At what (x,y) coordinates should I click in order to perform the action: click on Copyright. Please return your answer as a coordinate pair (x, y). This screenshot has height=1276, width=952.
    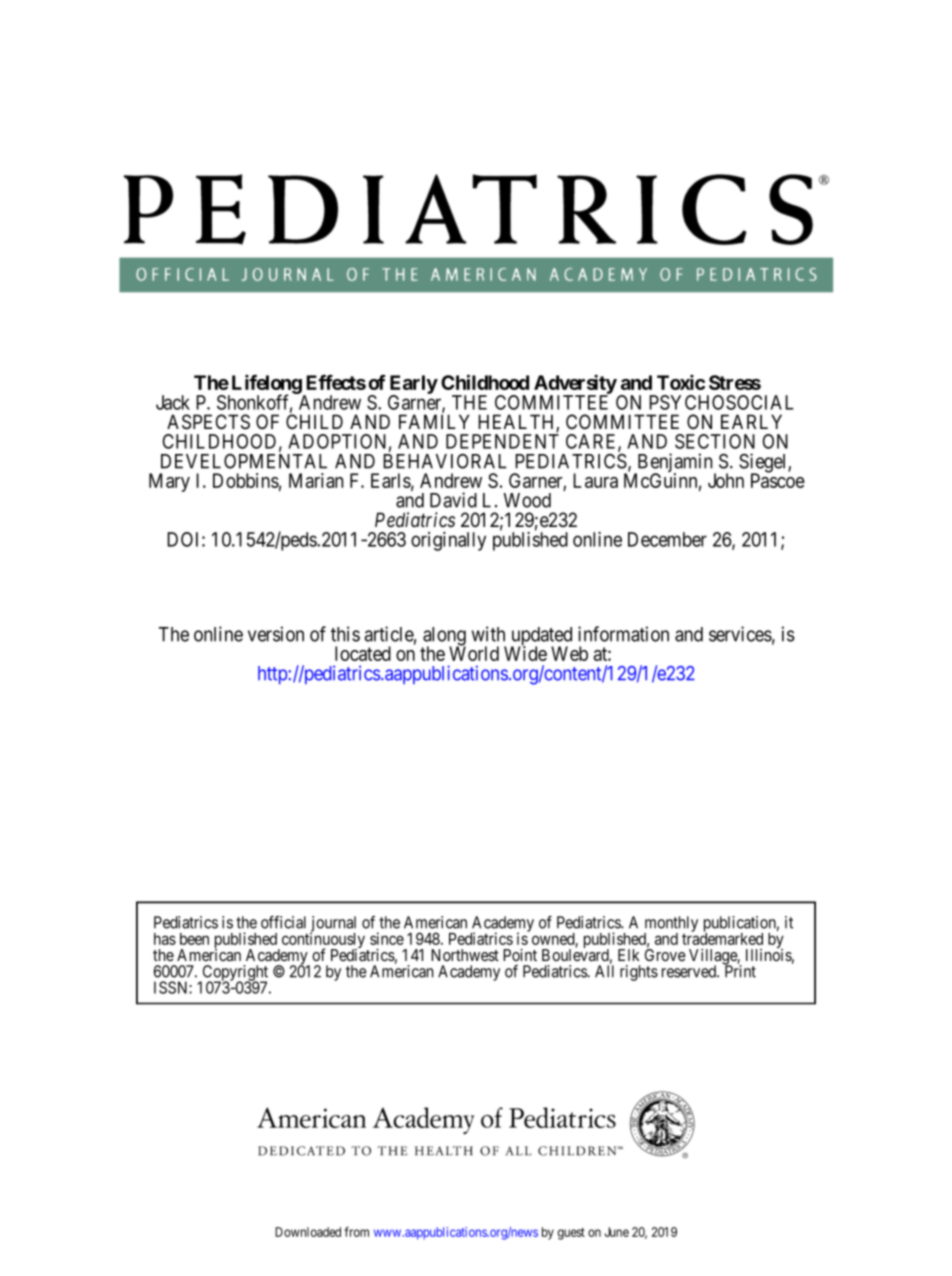
    Looking at the image, I should click on (234, 974).
